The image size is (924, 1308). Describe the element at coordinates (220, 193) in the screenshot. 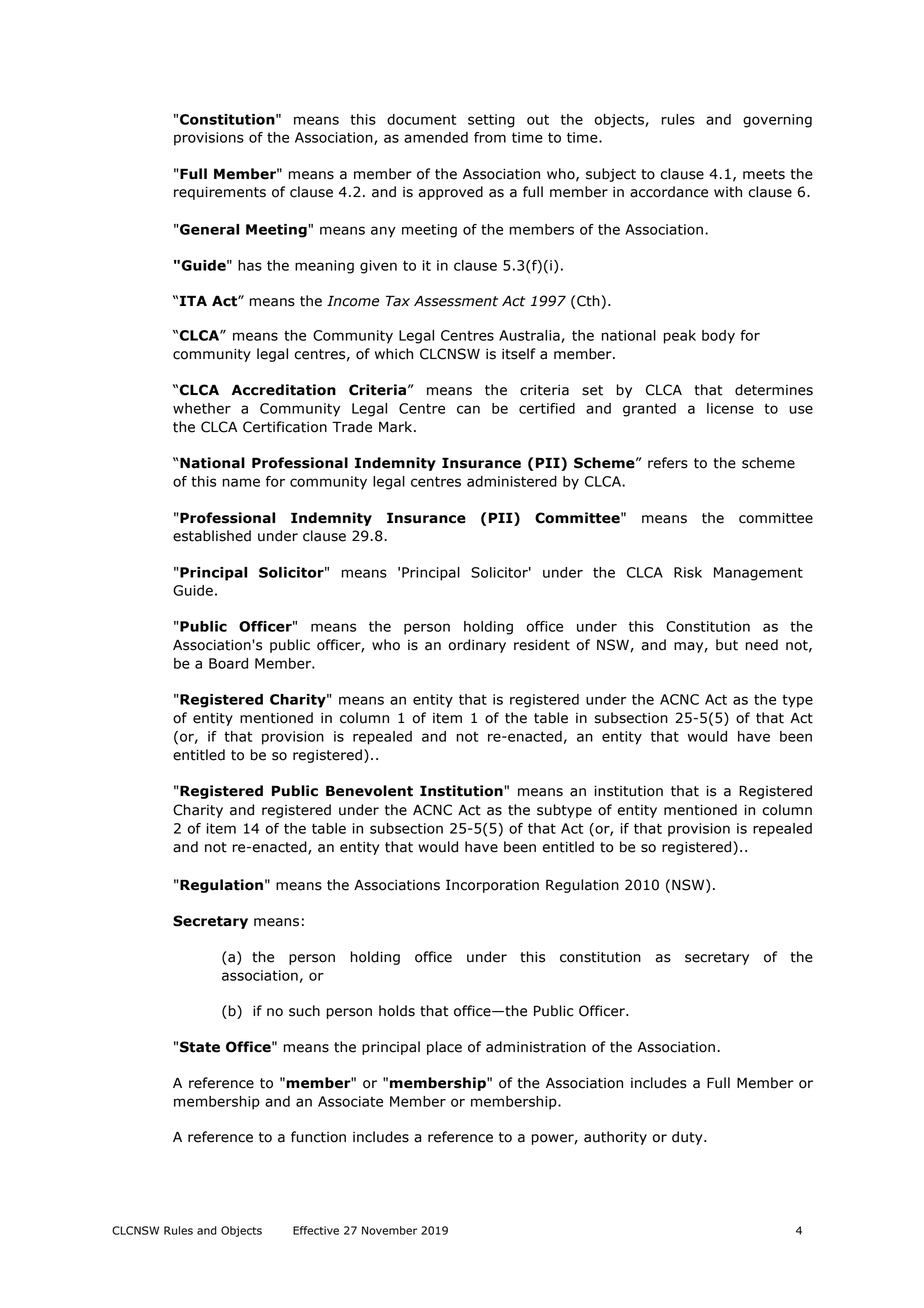

I see `requirements` at that location.
